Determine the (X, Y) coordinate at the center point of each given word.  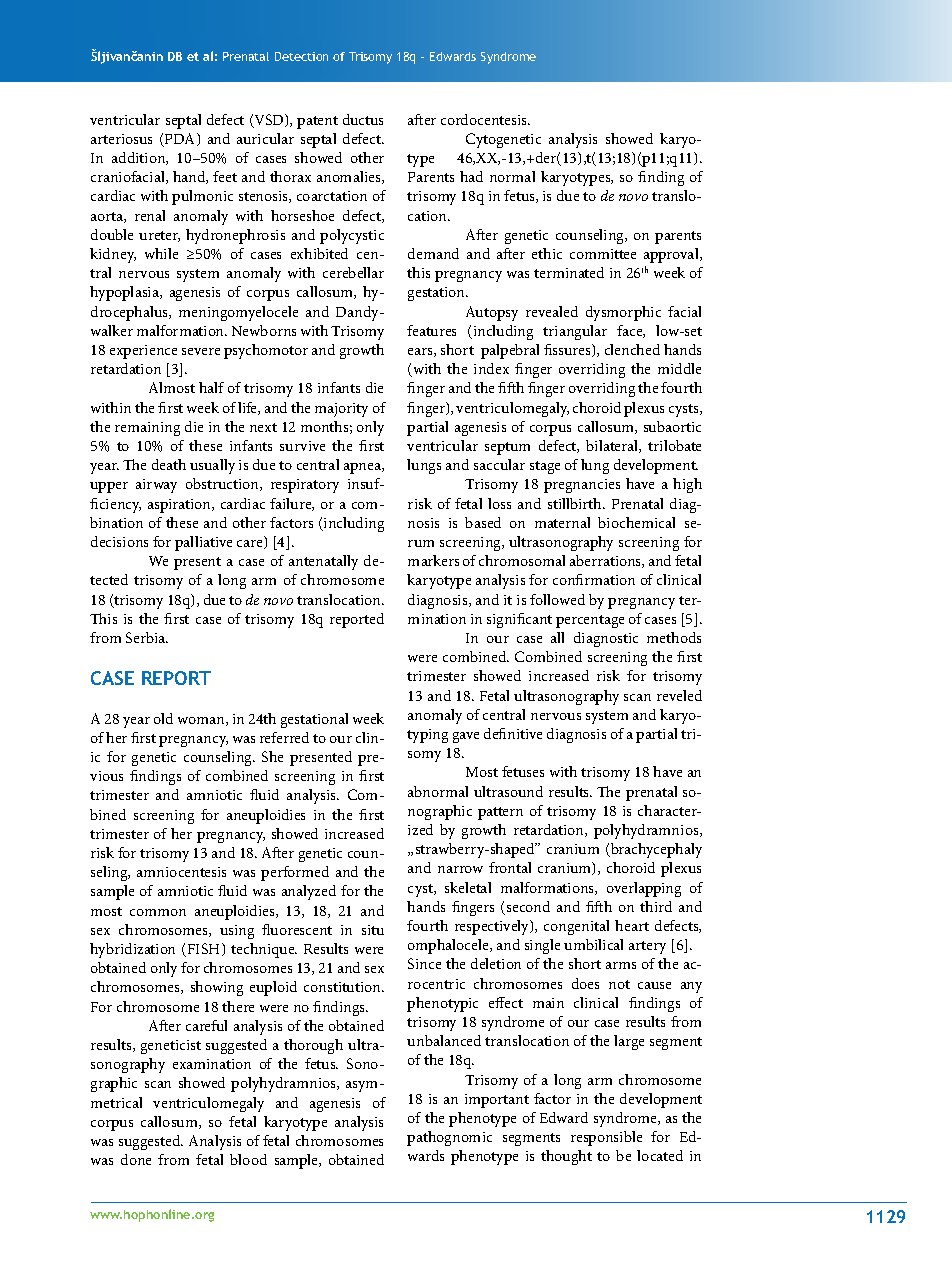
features (431, 330)
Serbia (147, 637)
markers (433, 560)
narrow (460, 869)
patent (317, 122)
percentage (590, 621)
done (136, 1159)
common (158, 912)
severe (201, 351)
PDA (180, 140)
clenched (632, 349)
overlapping (644, 889)
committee (603, 254)
